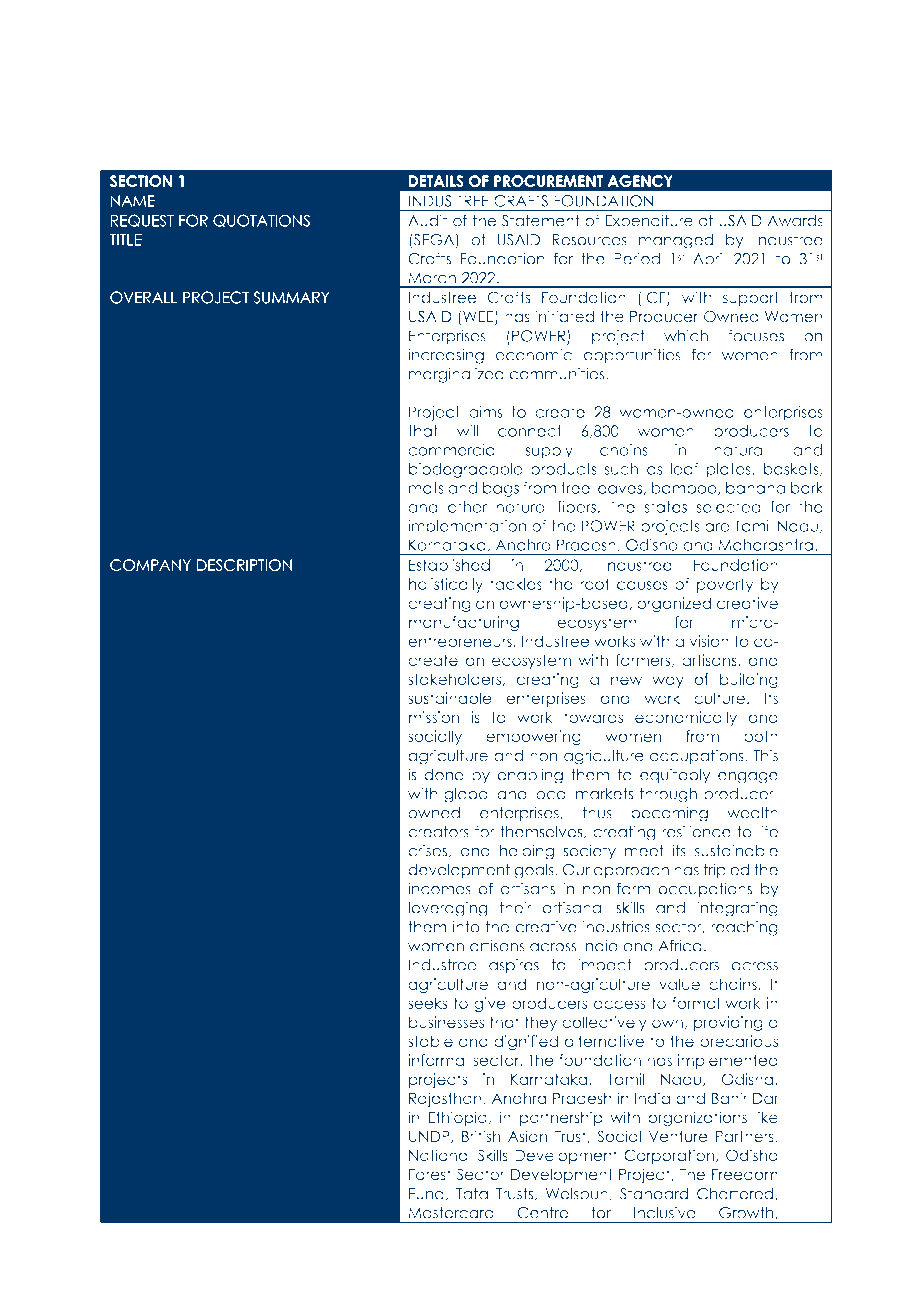 The width and height of the page is (924, 1308). Describe the element at coordinates (428, 220) in the page. I see `Audit` at that location.
